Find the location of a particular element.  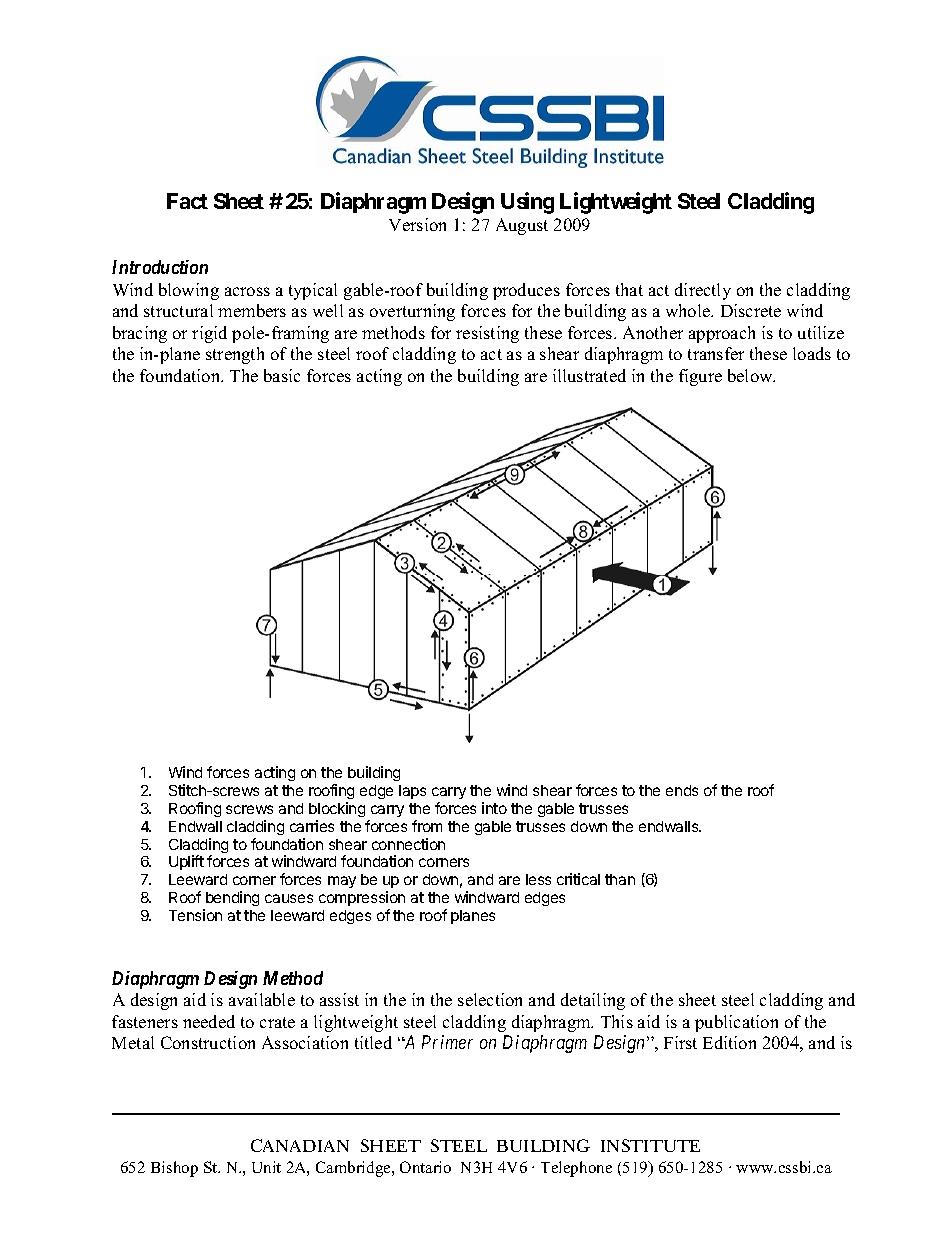

blocking is located at coordinates (337, 809).
